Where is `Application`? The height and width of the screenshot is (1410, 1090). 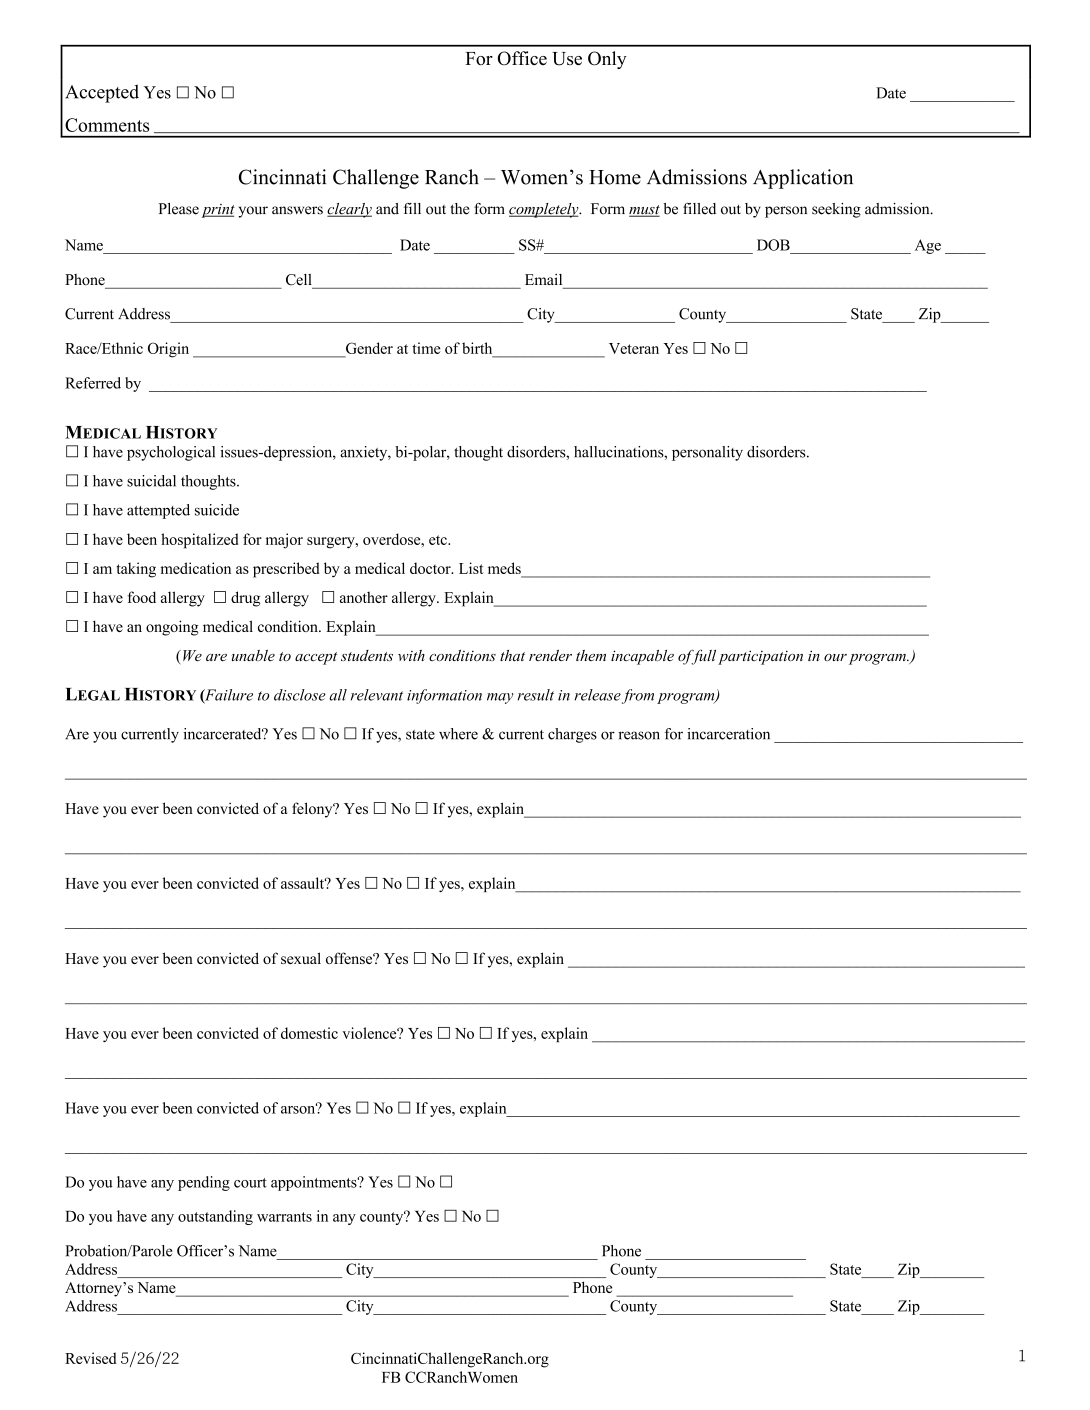 Application is located at coordinates (803, 179).
